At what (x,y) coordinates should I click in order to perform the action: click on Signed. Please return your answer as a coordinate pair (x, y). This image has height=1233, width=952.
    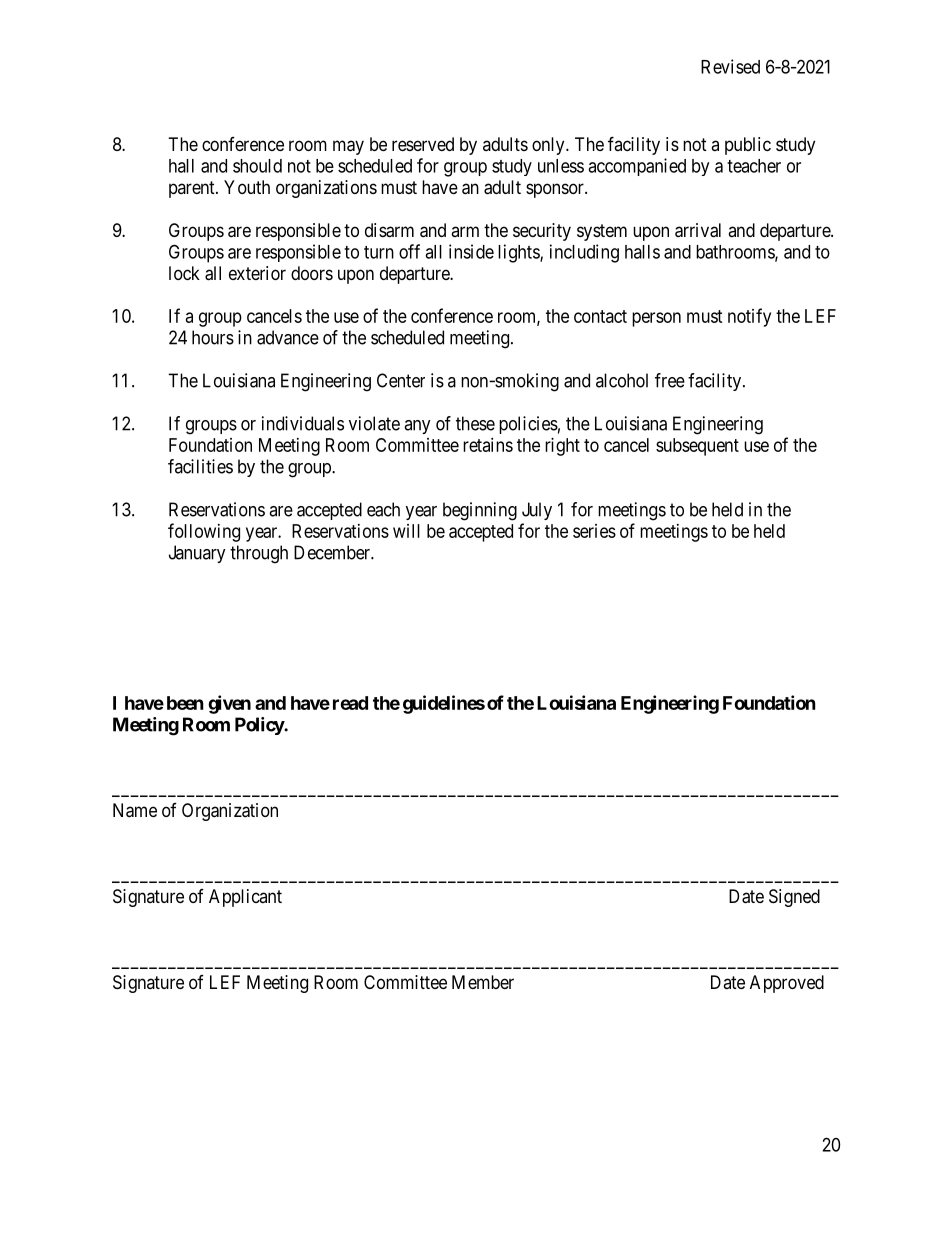
    Looking at the image, I should click on (794, 898).
